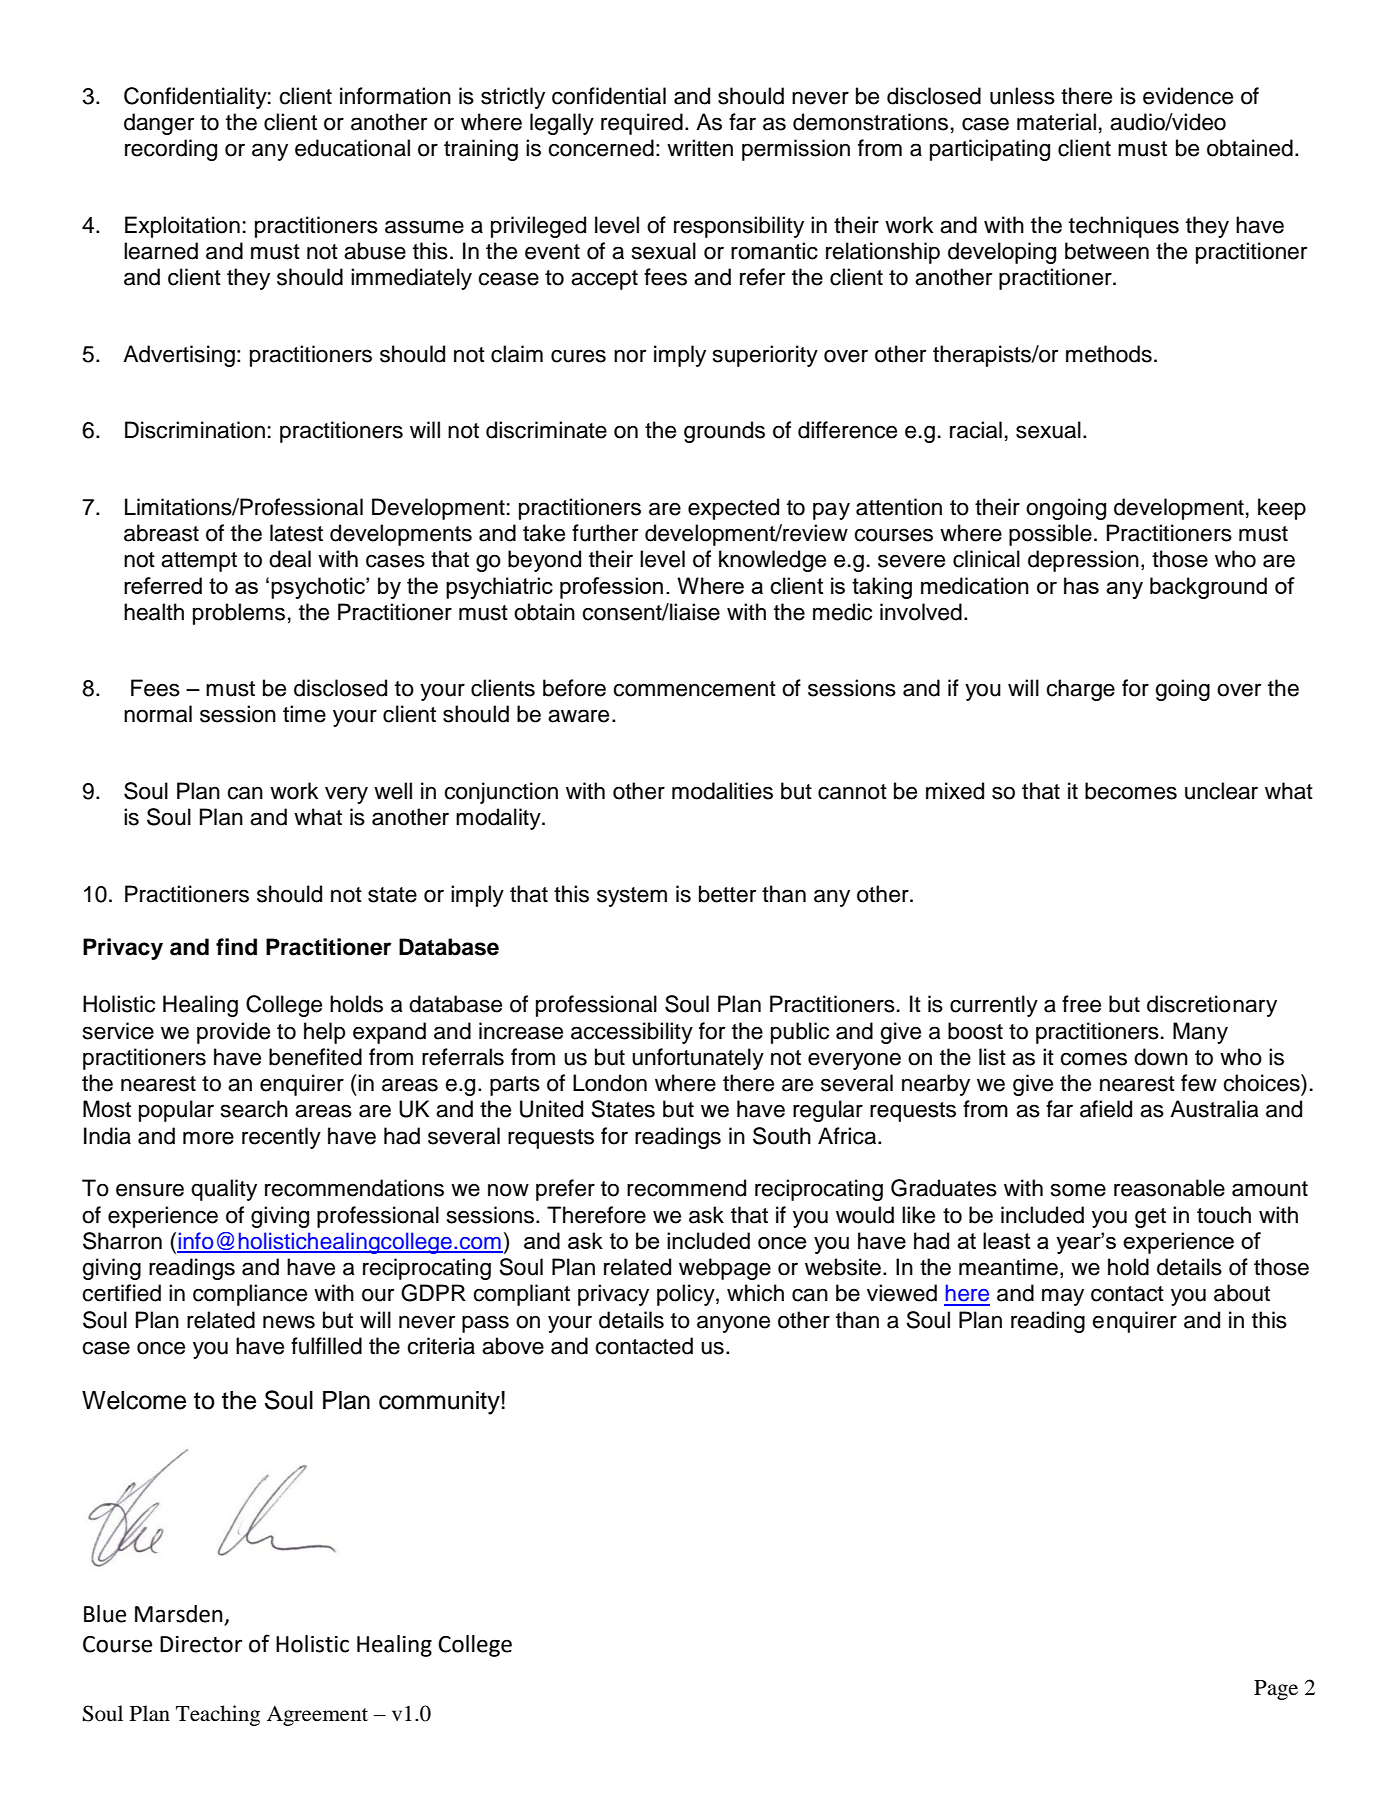 This screenshot has width=1398, height=1809. Describe the element at coordinates (1188, 96) in the screenshot. I see `evidence` at that location.
